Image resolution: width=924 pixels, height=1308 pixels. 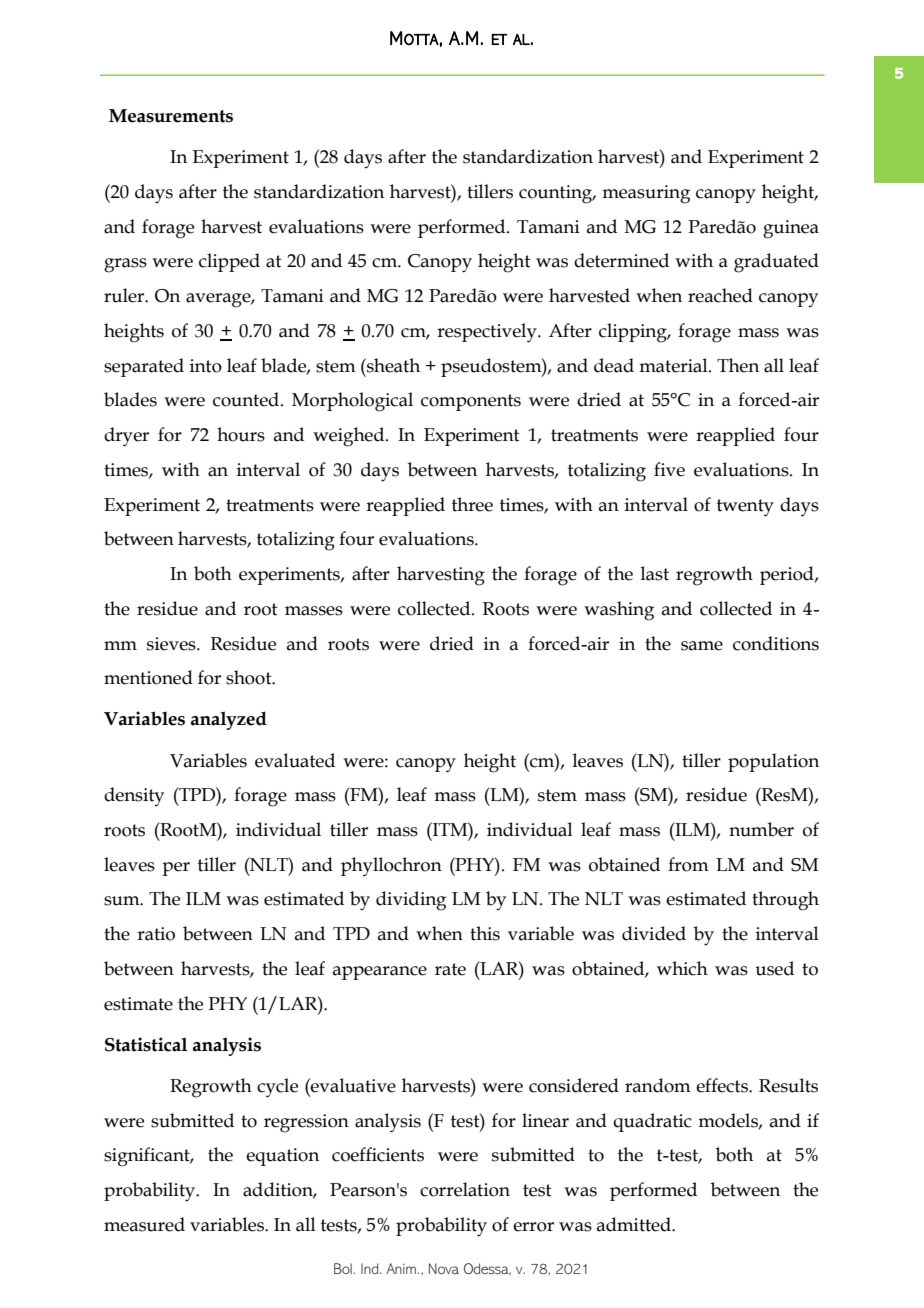 What do you see at coordinates (144, 1224) in the page?
I see `measured` at bounding box center [144, 1224].
